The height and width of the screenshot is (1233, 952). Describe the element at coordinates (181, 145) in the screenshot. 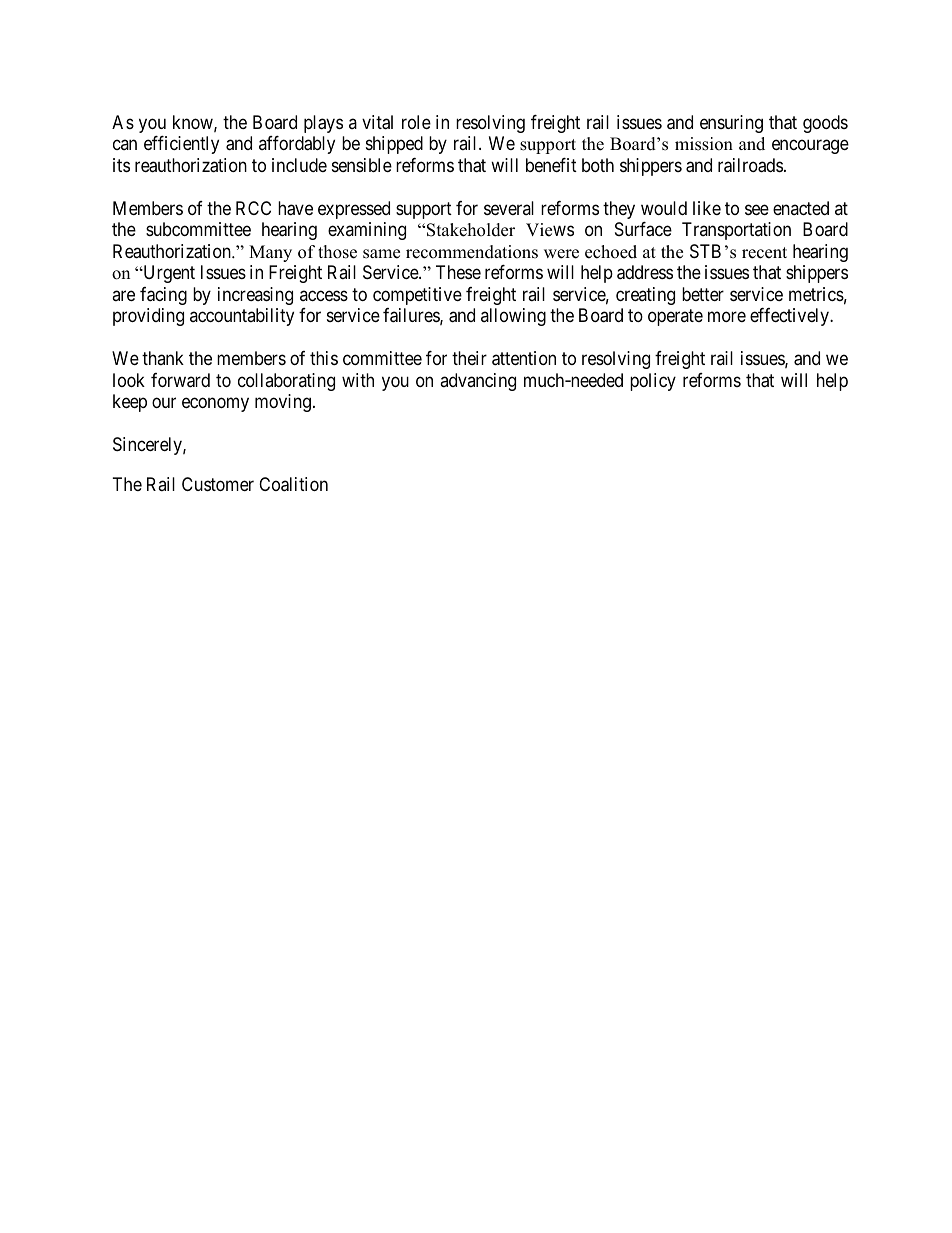

I see `efficiently` at that location.
